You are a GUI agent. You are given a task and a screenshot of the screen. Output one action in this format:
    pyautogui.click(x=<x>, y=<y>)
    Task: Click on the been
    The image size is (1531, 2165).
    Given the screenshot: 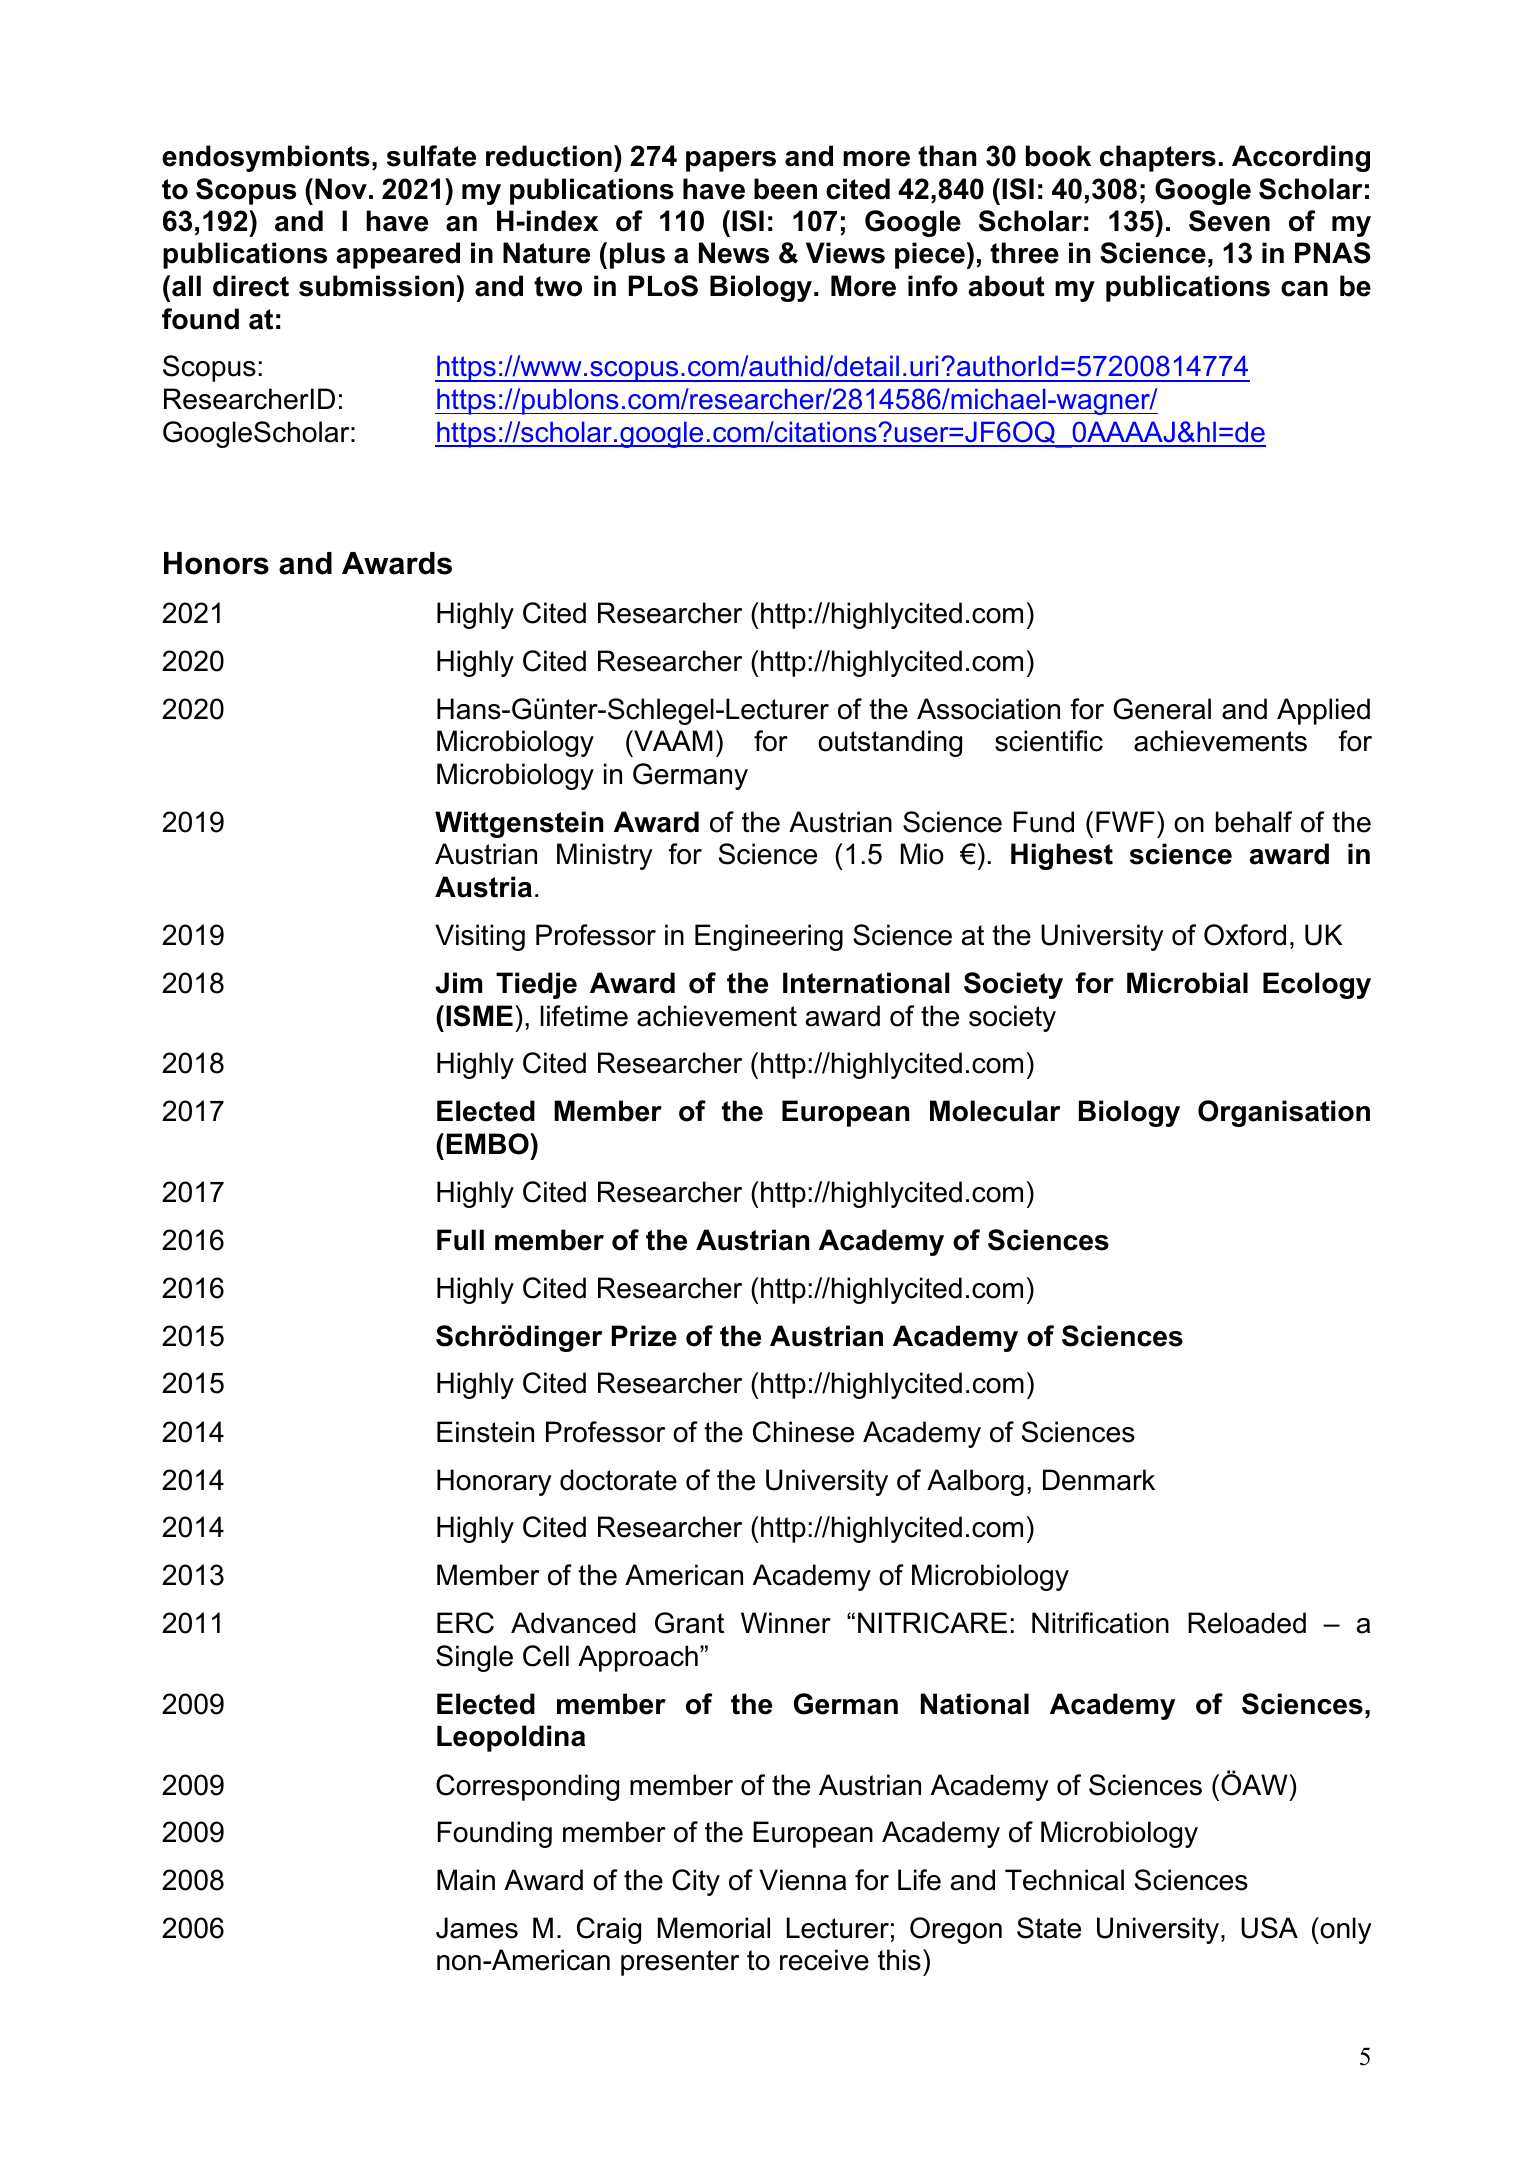 What is the action you would take?
    pyautogui.click(x=785, y=189)
